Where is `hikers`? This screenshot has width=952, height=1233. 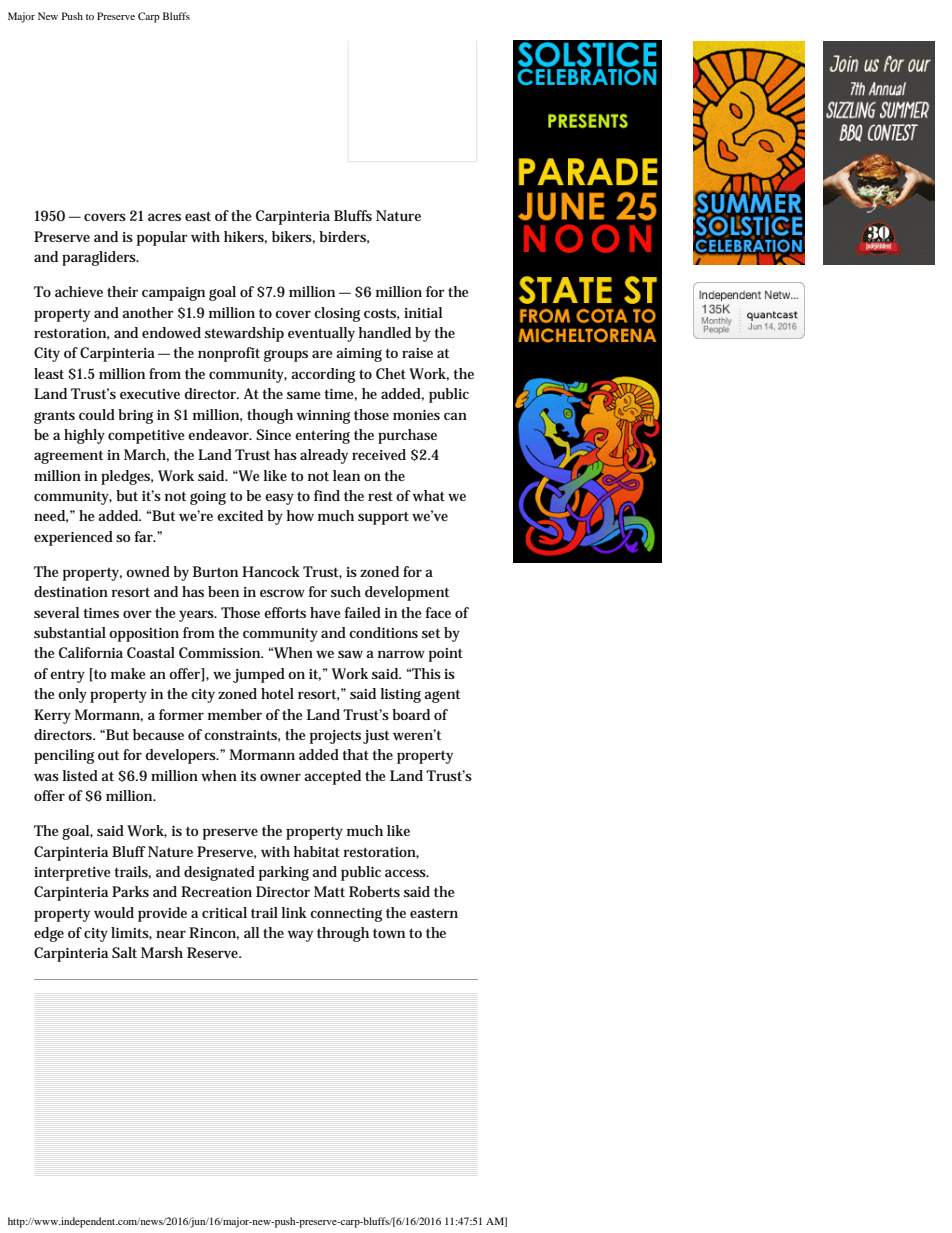
hikers is located at coordinates (245, 237).
